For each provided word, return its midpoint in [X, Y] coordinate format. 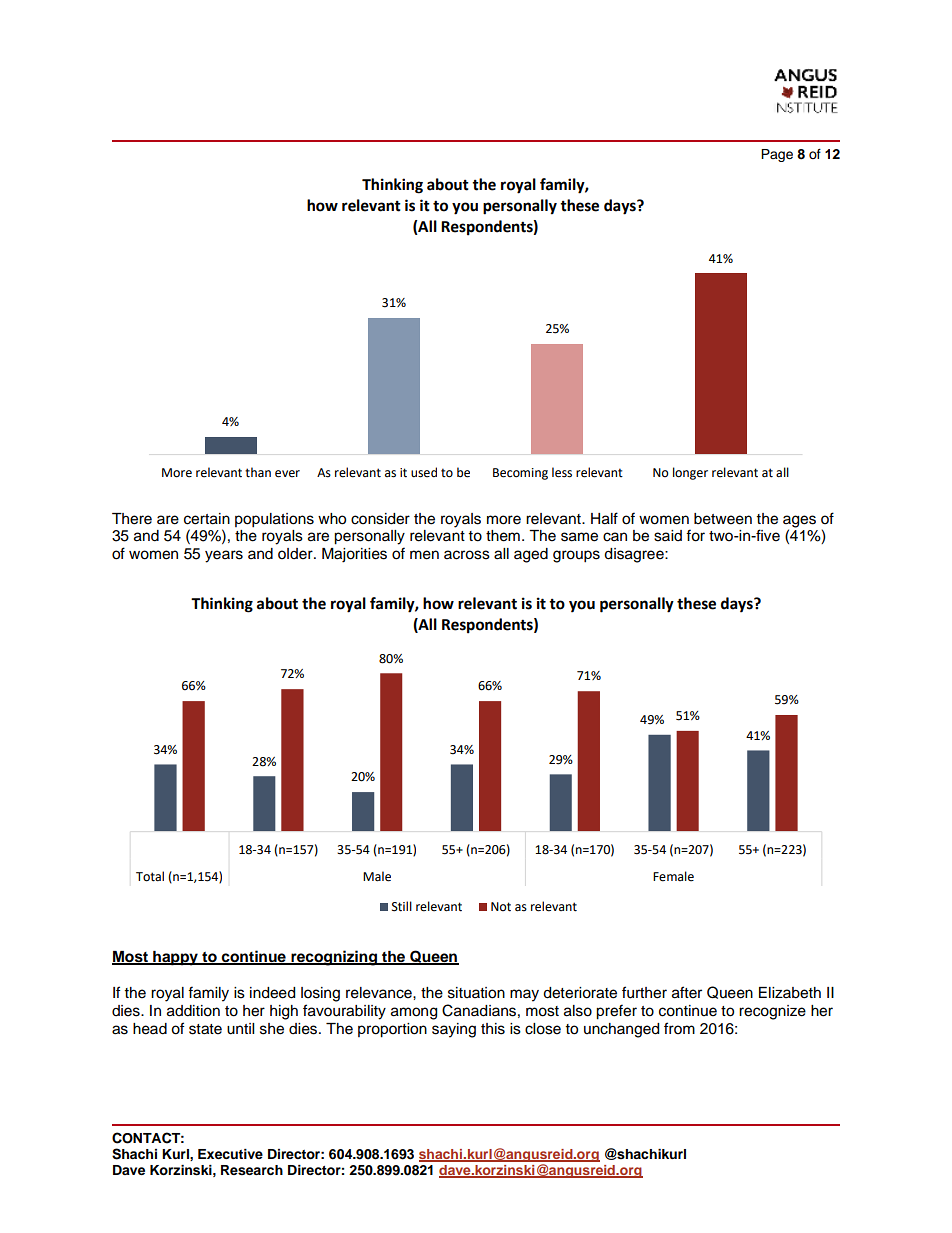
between [723, 519]
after [687, 992]
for [695, 535]
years [224, 556]
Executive [230, 1154]
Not [501, 907]
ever [287, 474]
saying [454, 1030]
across [467, 555]
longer [690, 473]
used [424, 472]
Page [777, 155]
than [258, 472]
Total [150, 876]
